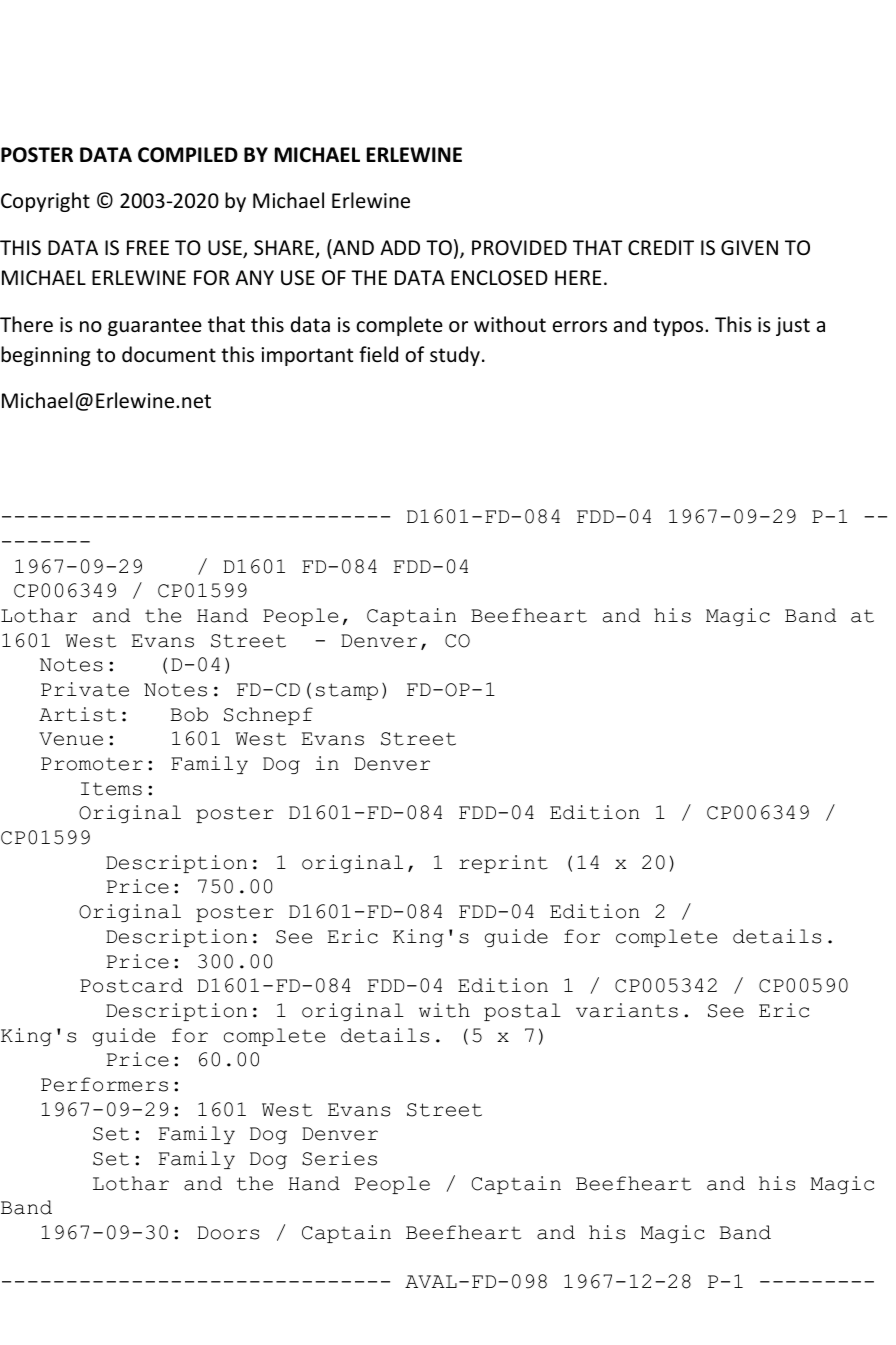 The image size is (896, 1345). What do you see at coordinates (400, 247) in the document?
I see `ADD` at bounding box center [400, 247].
